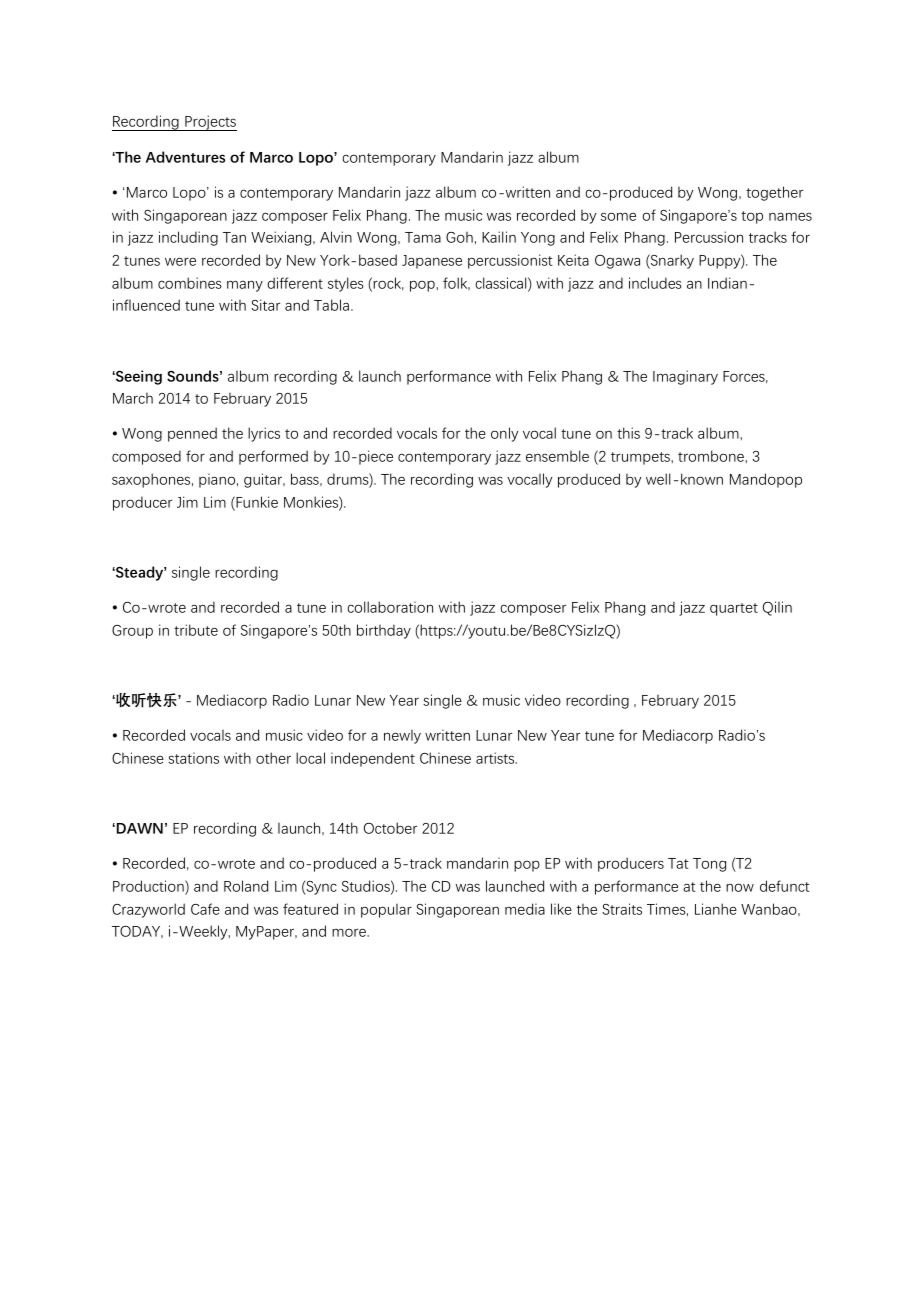 The image size is (924, 1308). What do you see at coordinates (685, 377) in the screenshot?
I see `Imaginary` at bounding box center [685, 377].
